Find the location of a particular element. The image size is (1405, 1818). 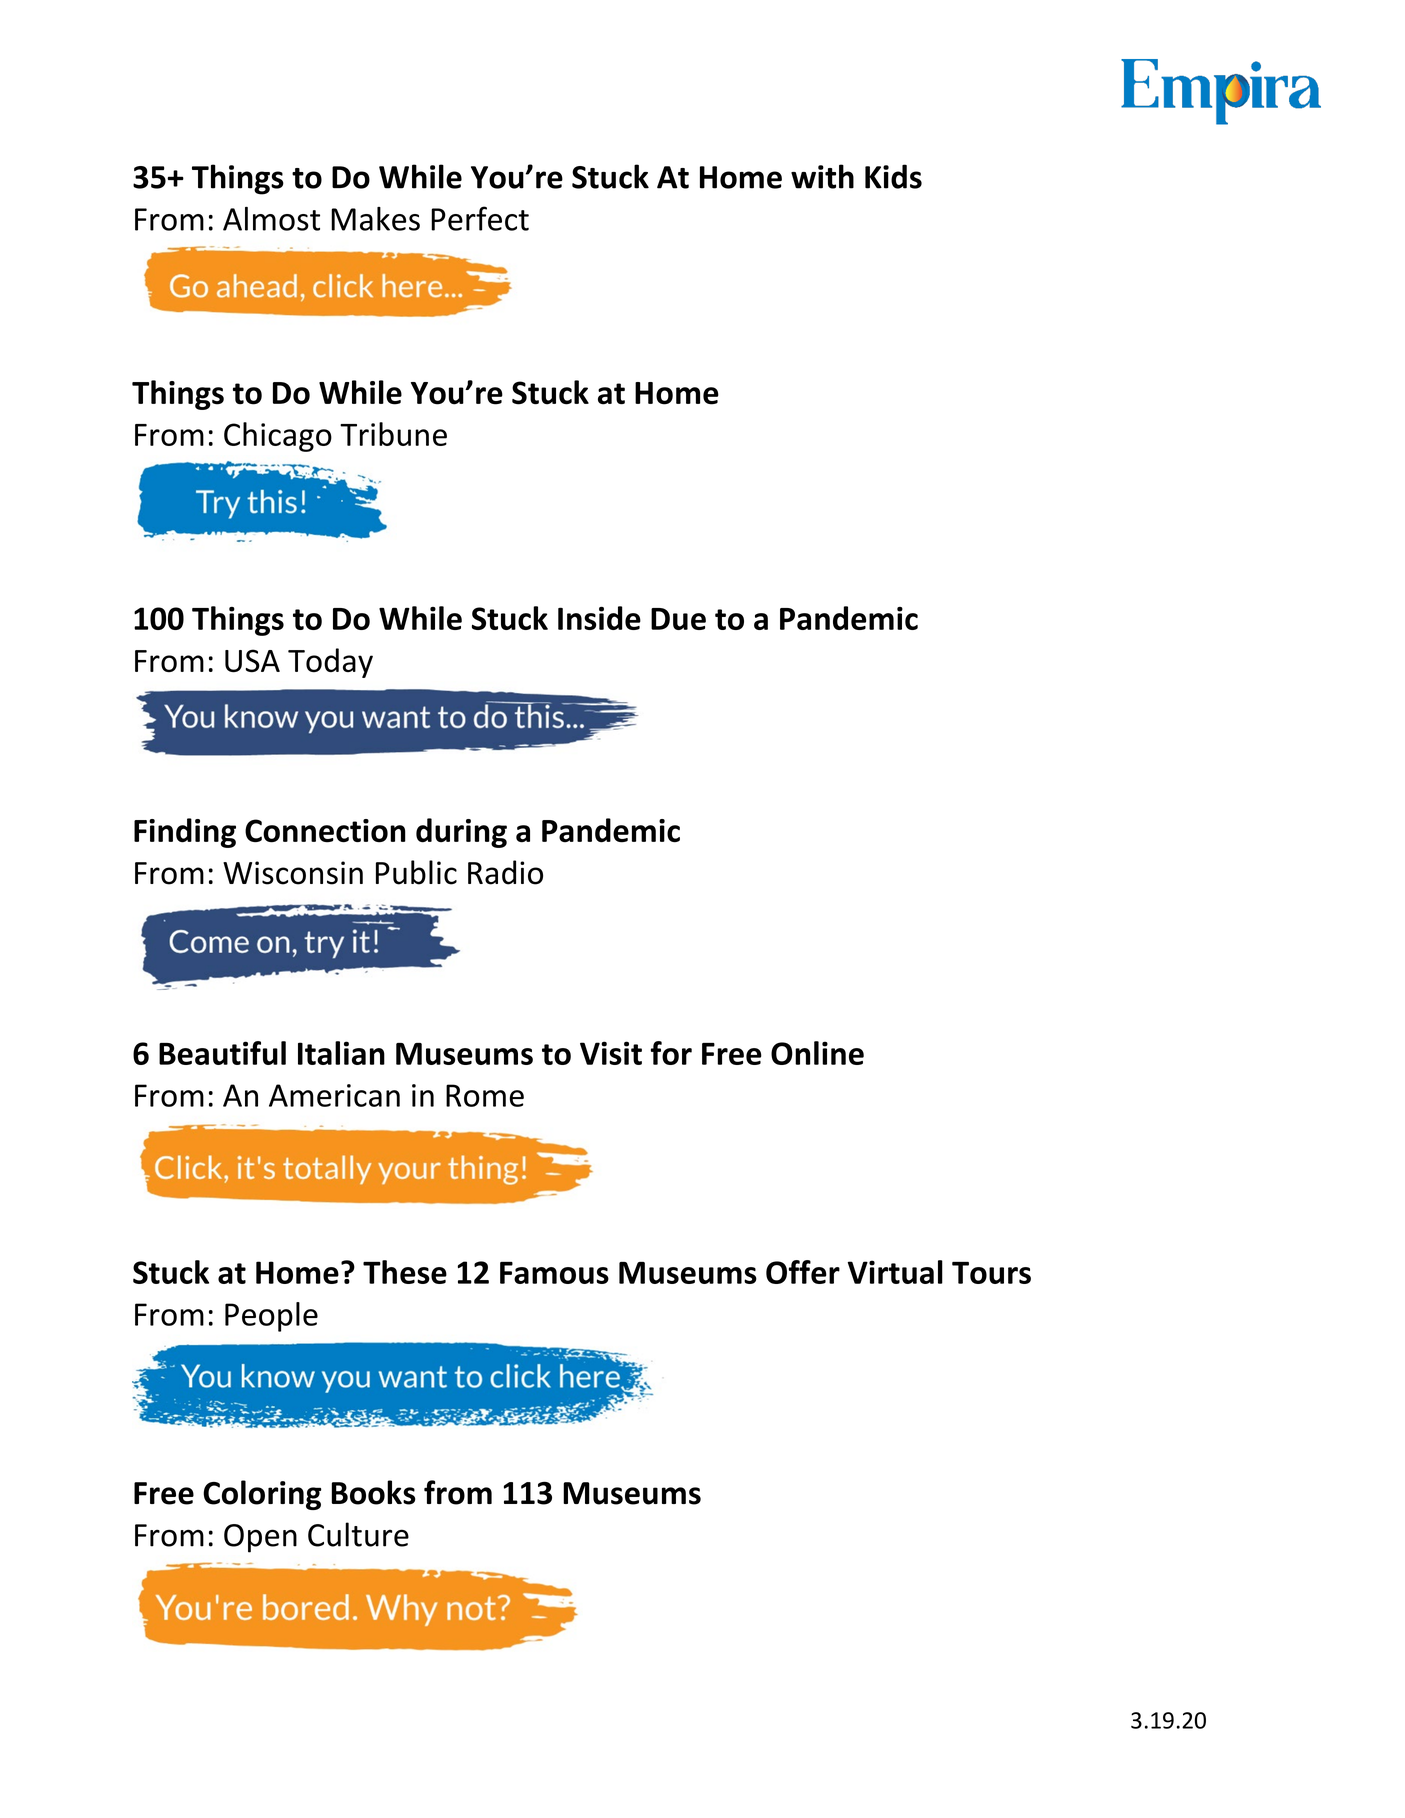

American is located at coordinates (334, 1095).
